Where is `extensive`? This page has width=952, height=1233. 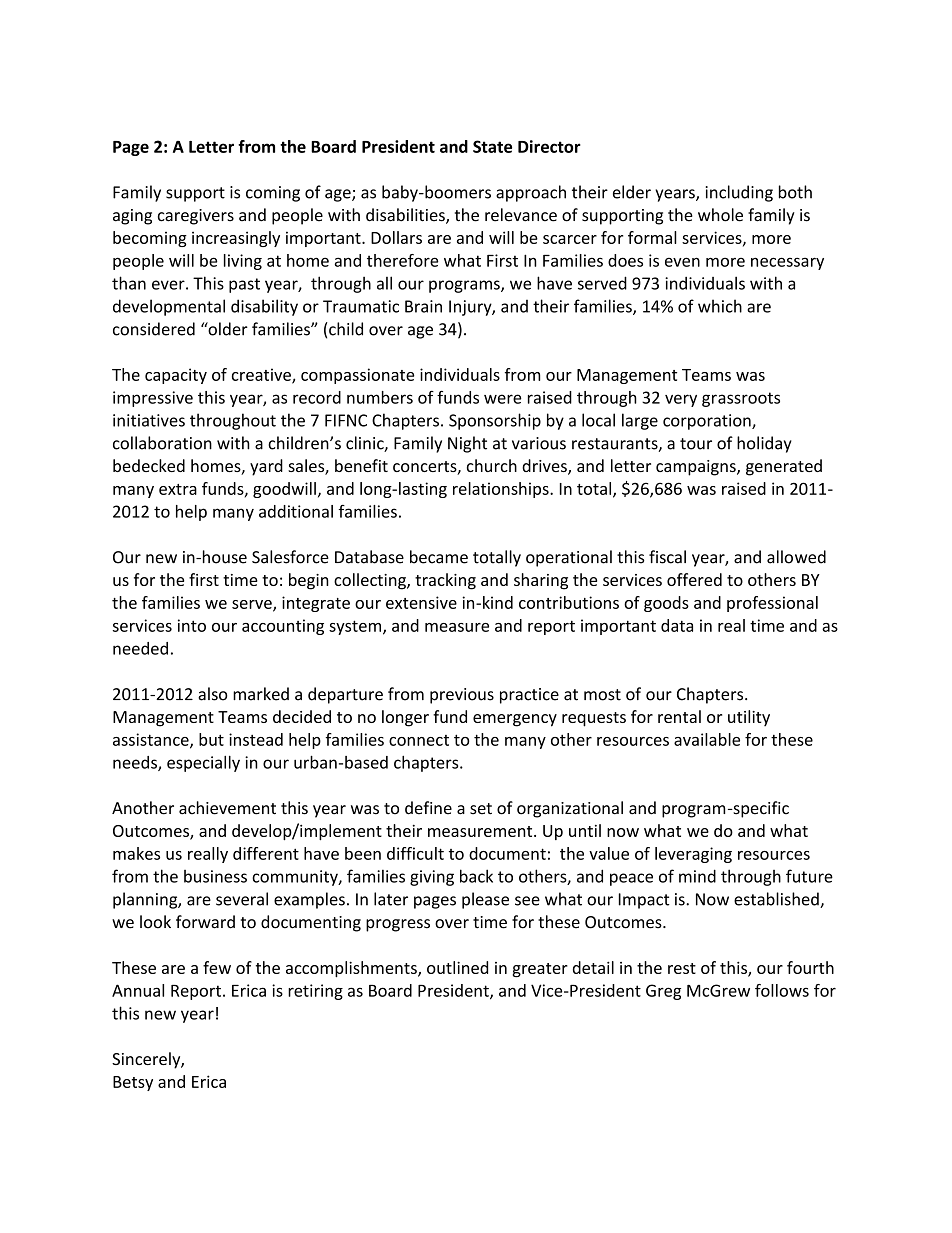
extensive is located at coordinates (421, 602).
